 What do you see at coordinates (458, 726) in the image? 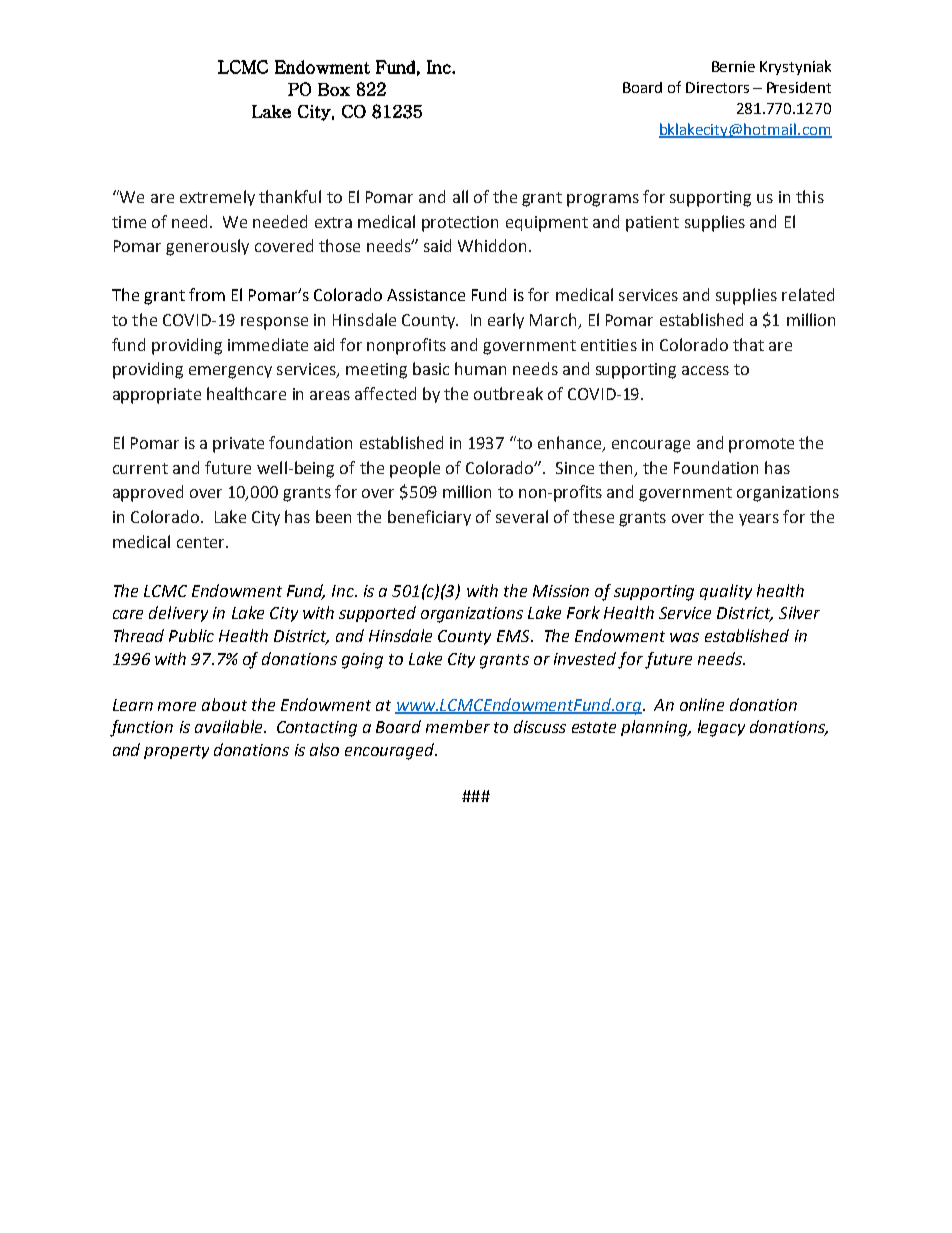
I see `member` at bounding box center [458, 726].
